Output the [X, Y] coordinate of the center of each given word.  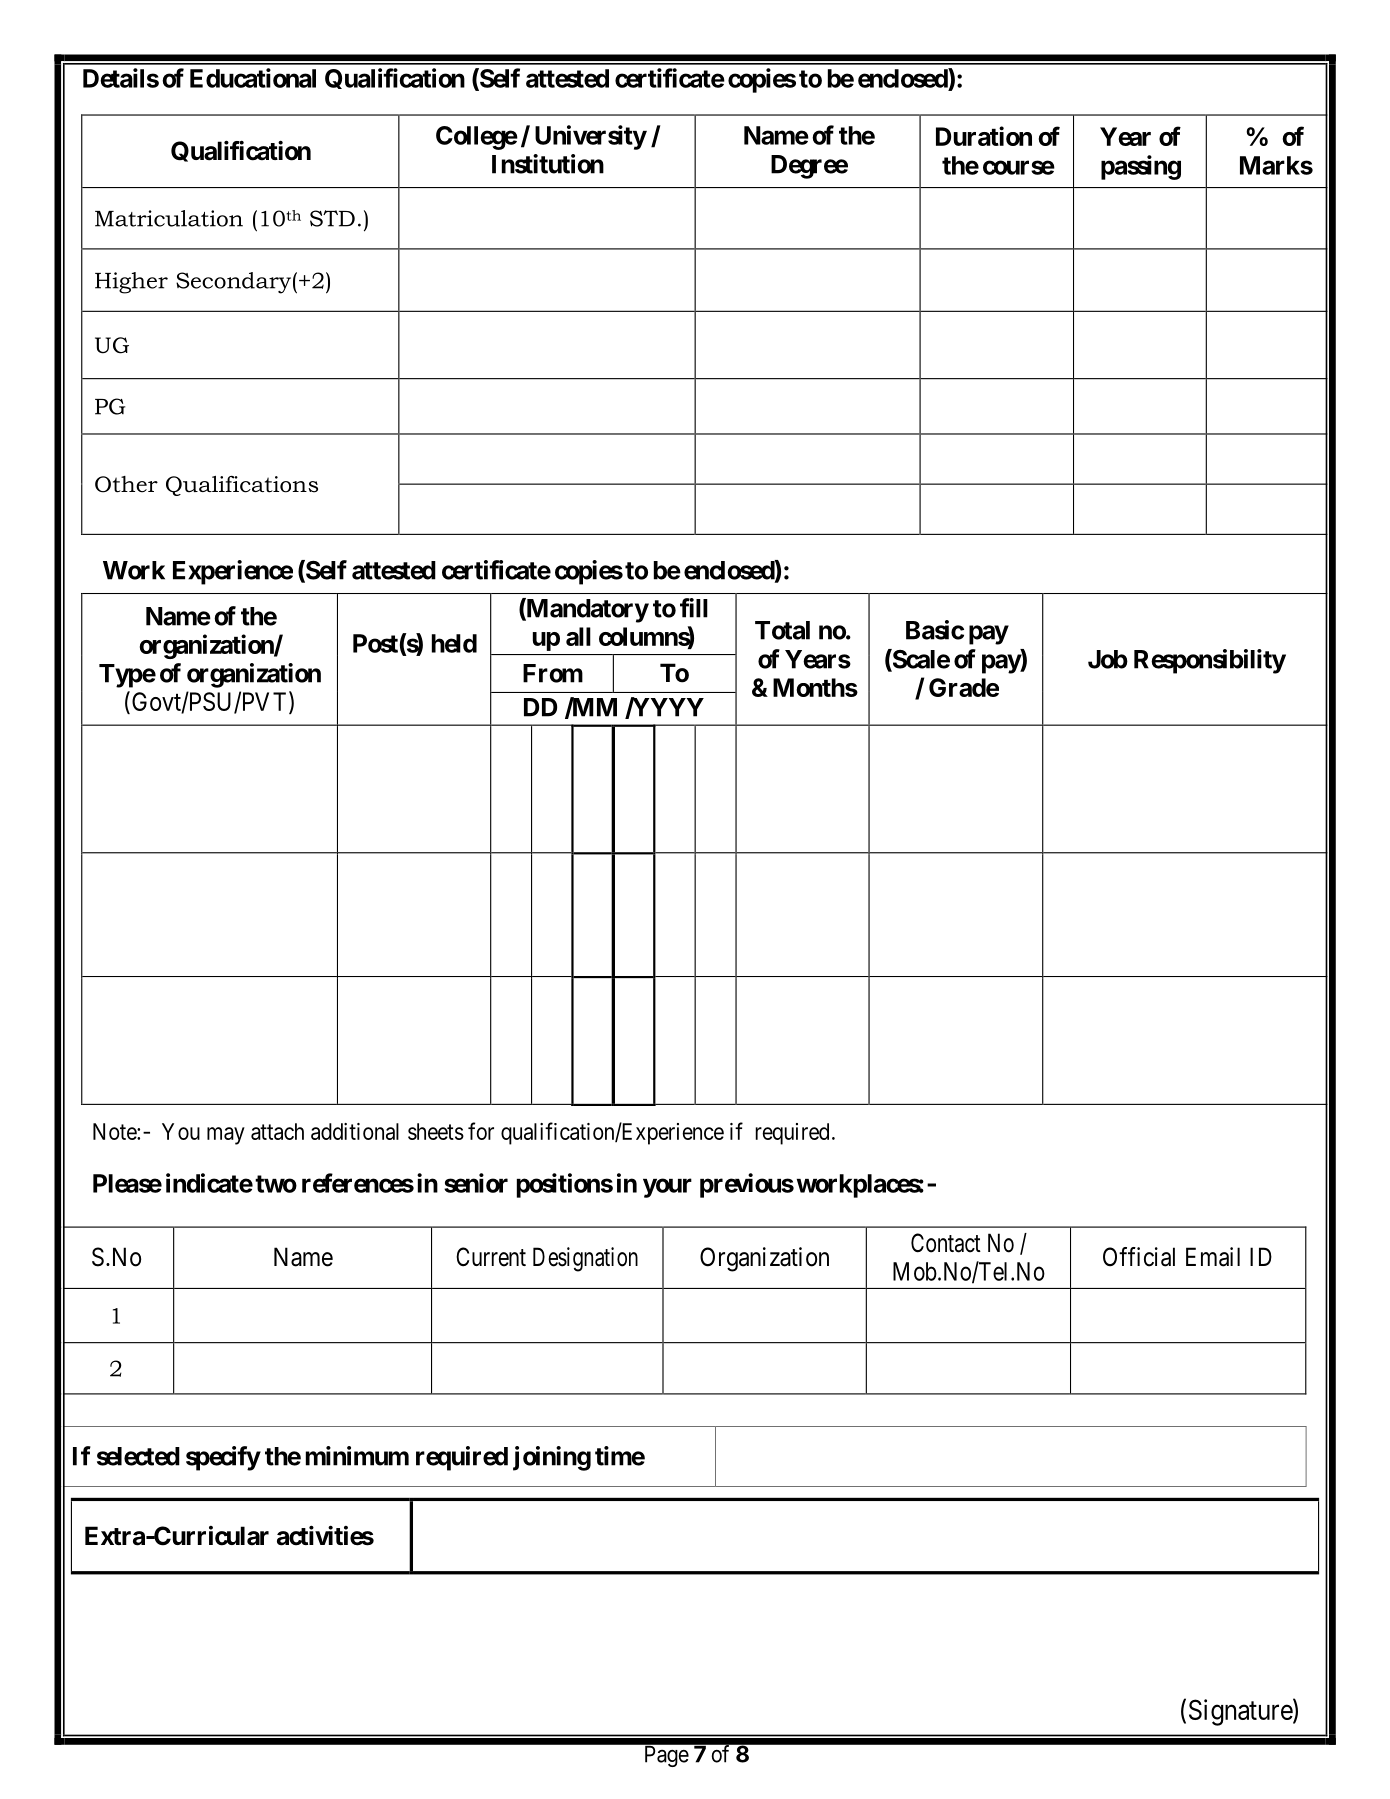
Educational [253, 78]
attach [277, 1131]
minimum [357, 1456]
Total [782, 630]
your [667, 1188]
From [553, 673]
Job [1108, 659]
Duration [984, 136]
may [226, 1136]
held [454, 643]
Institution [548, 164]
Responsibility [1210, 661]
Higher [131, 283]
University [591, 137]
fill [694, 608]
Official [1139, 1257]
